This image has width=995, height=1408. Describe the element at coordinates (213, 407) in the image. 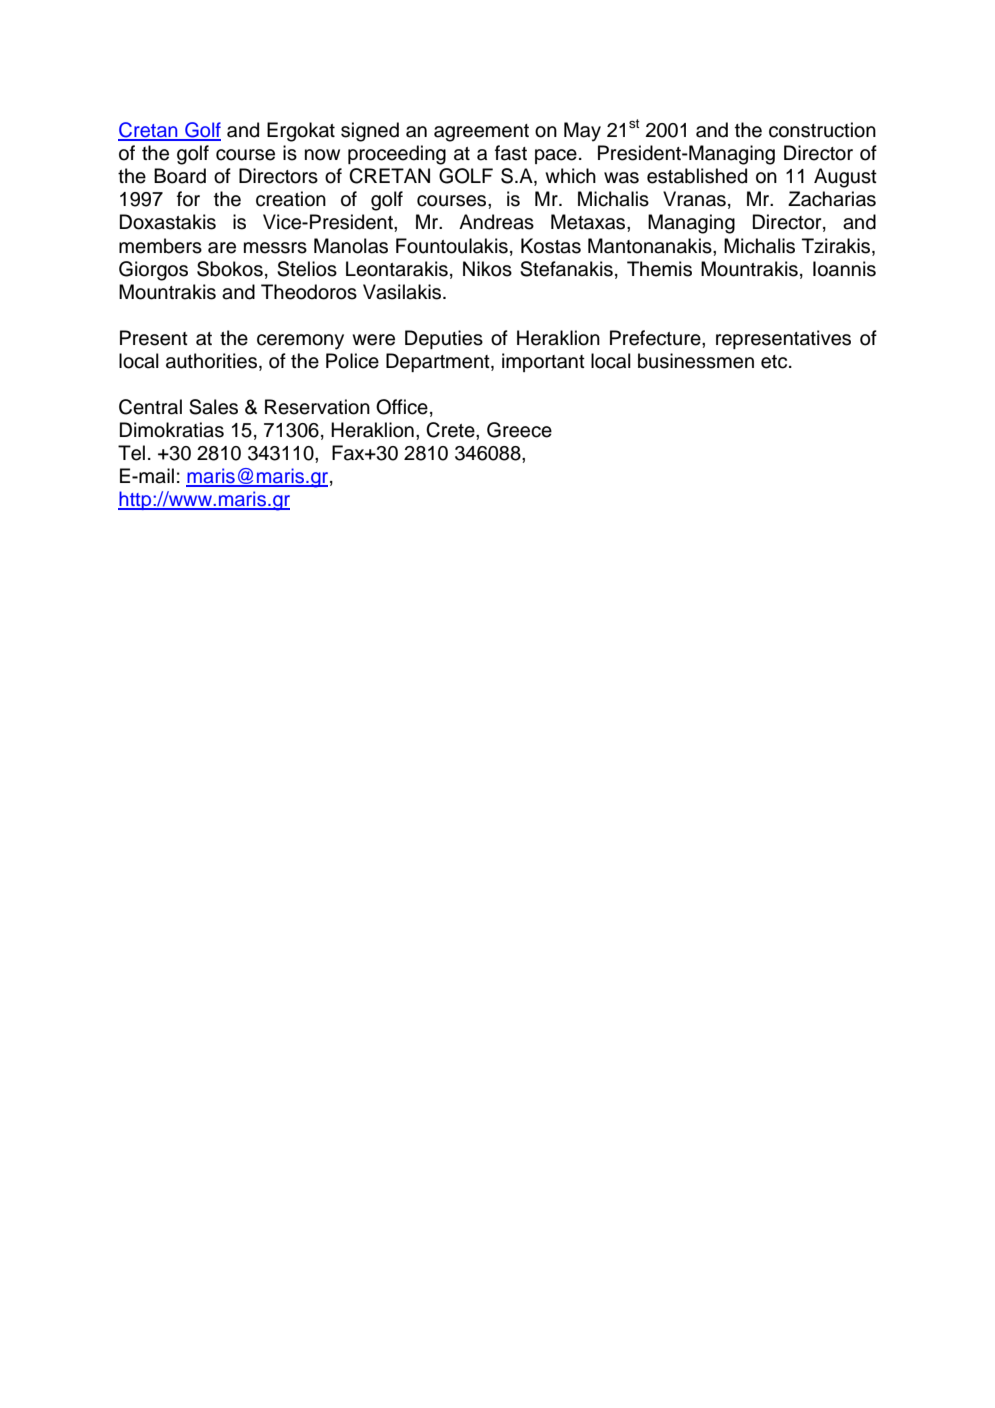

I see `Sales` at that location.
